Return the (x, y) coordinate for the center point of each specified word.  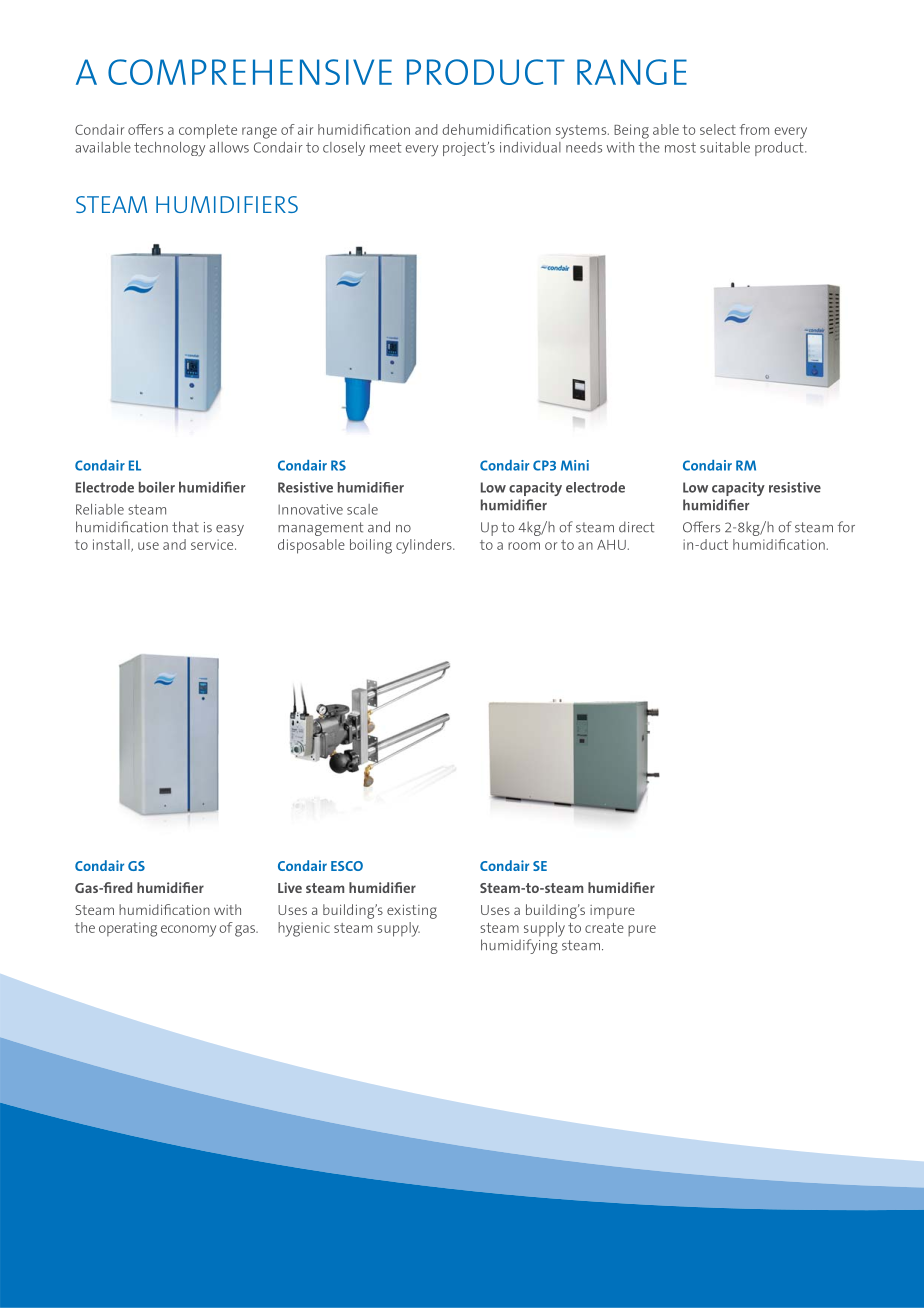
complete (208, 131)
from (754, 129)
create (604, 928)
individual (530, 147)
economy (188, 931)
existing (412, 912)
